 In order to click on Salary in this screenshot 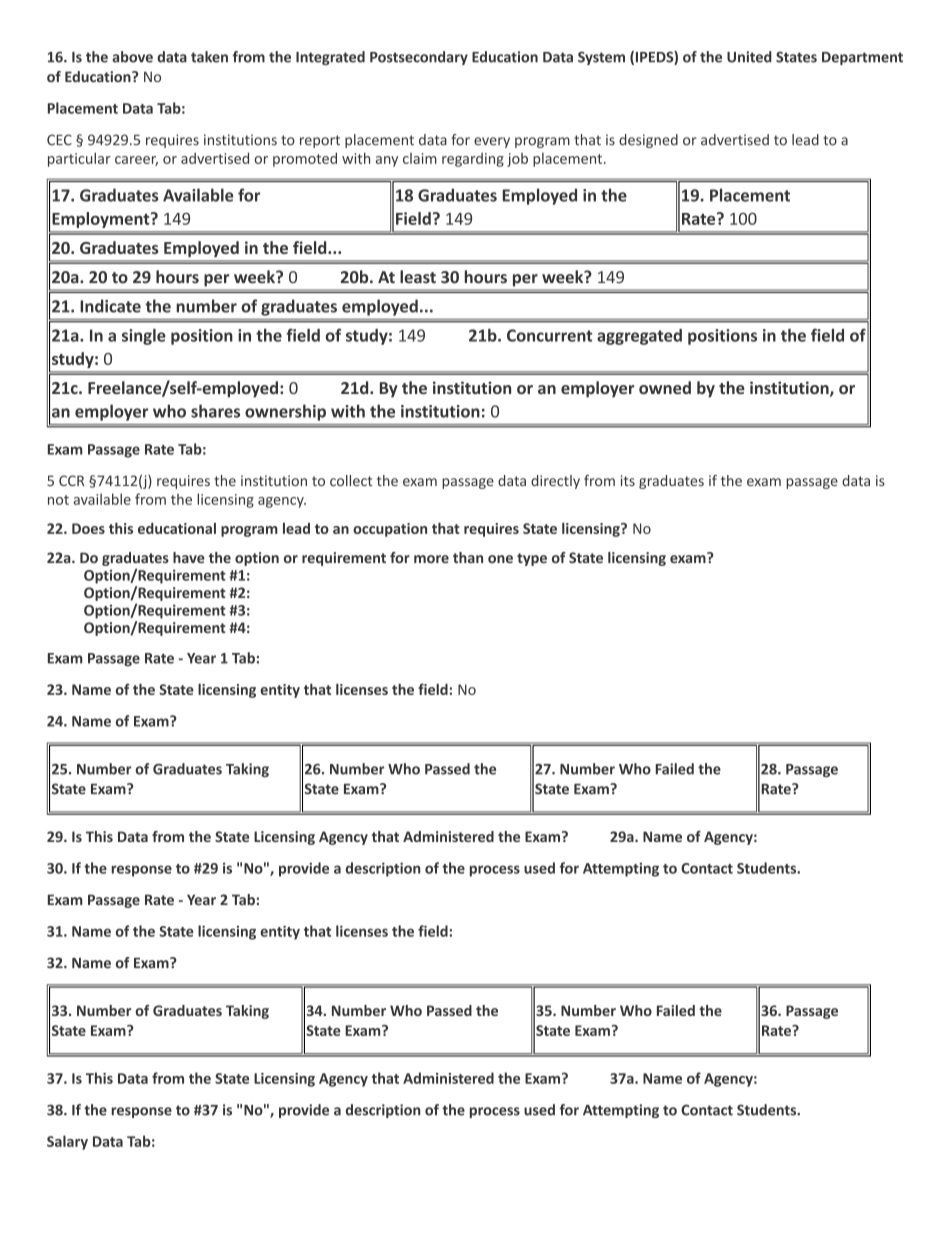, I will do `click(67, 1142)`.
